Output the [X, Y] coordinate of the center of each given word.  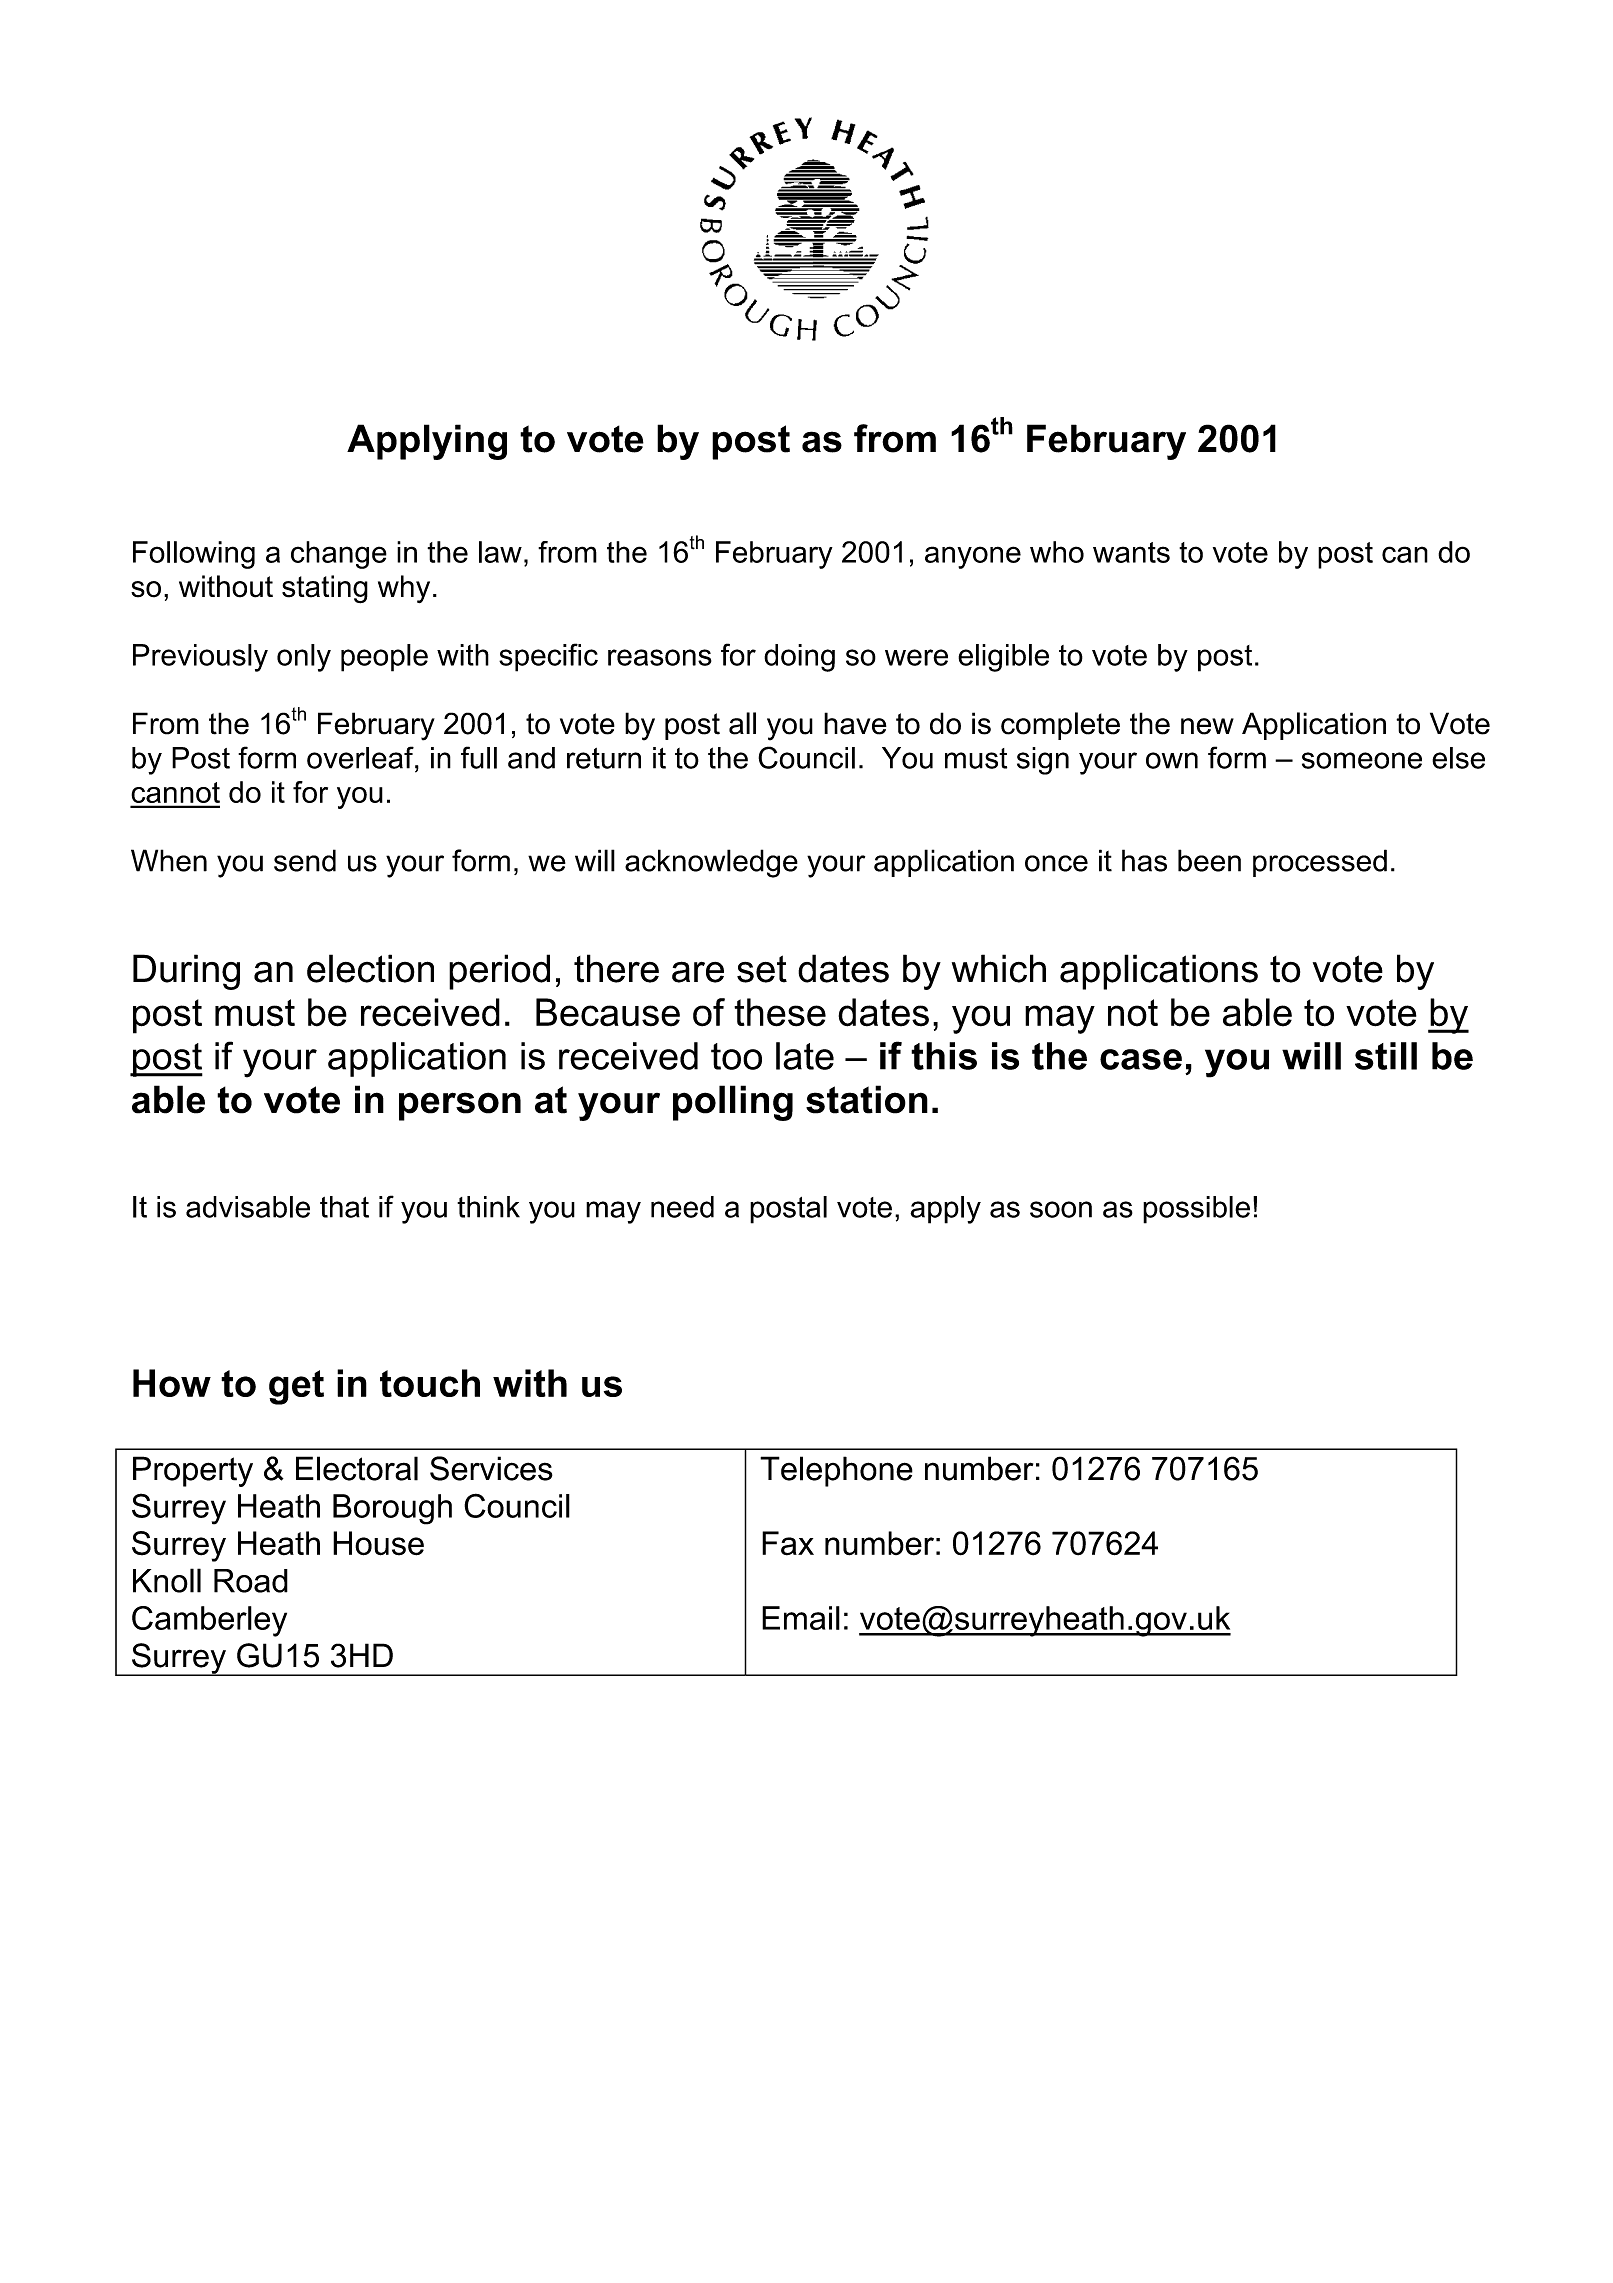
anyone [973, 557]
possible [1196, 1210]
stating [325, 589]
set [762, 969]
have [855, 723]
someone [1362, 760]
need [682, 1207]
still [1386, 1056]
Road [251, 1581]
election [370, 968]
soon [1061, 1209]
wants [1131, 552]
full [479, 757]
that [344, 1207]
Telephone [836, 1471]
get [296, 1387]
